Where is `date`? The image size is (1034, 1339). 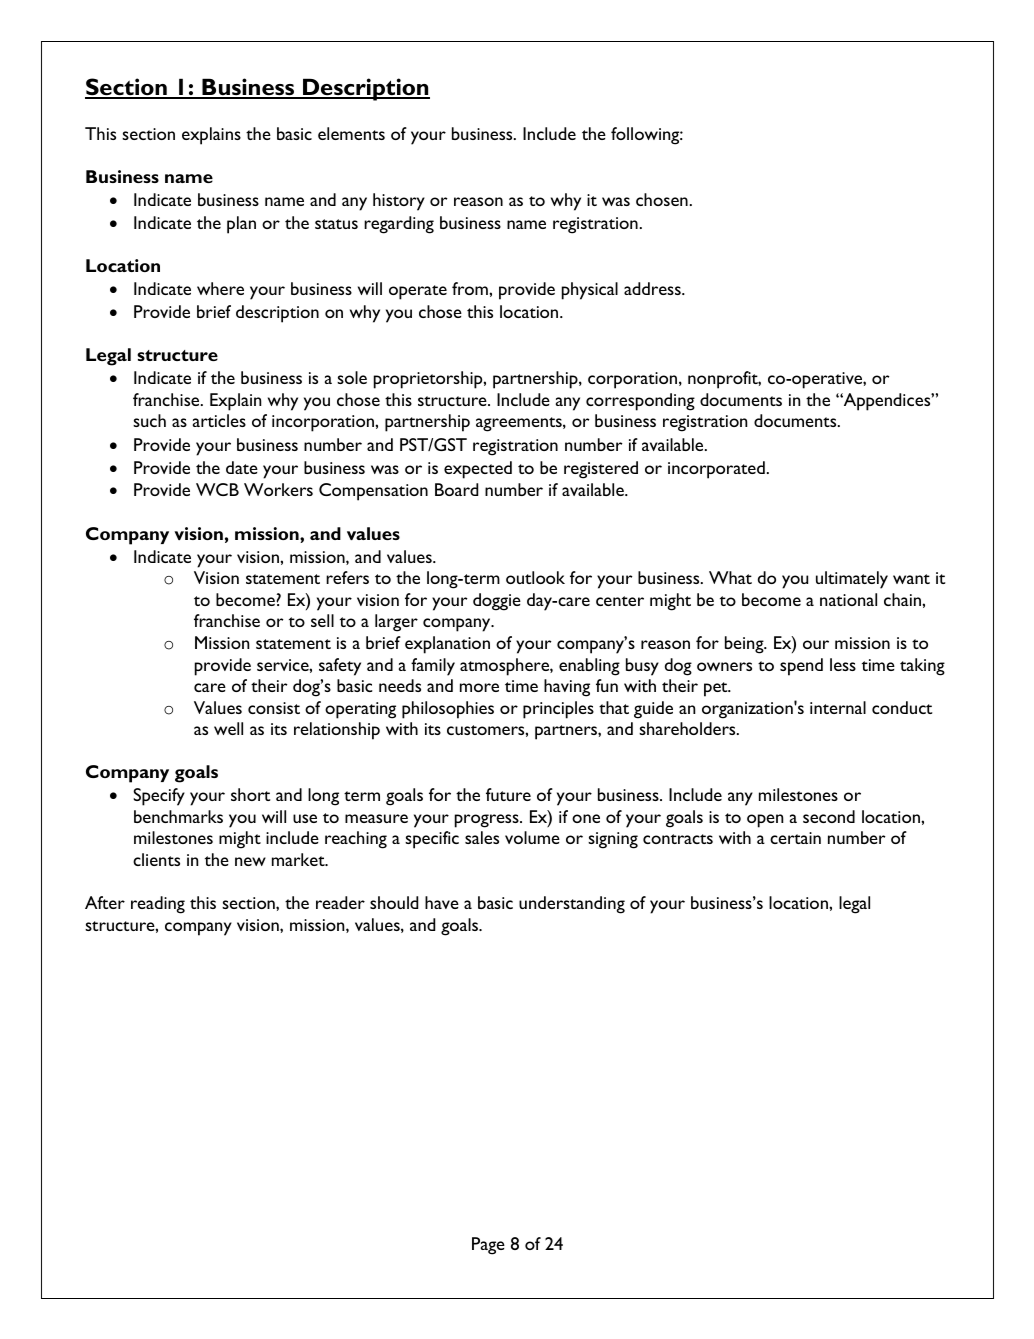
date is located at coordinates (242, 467).
